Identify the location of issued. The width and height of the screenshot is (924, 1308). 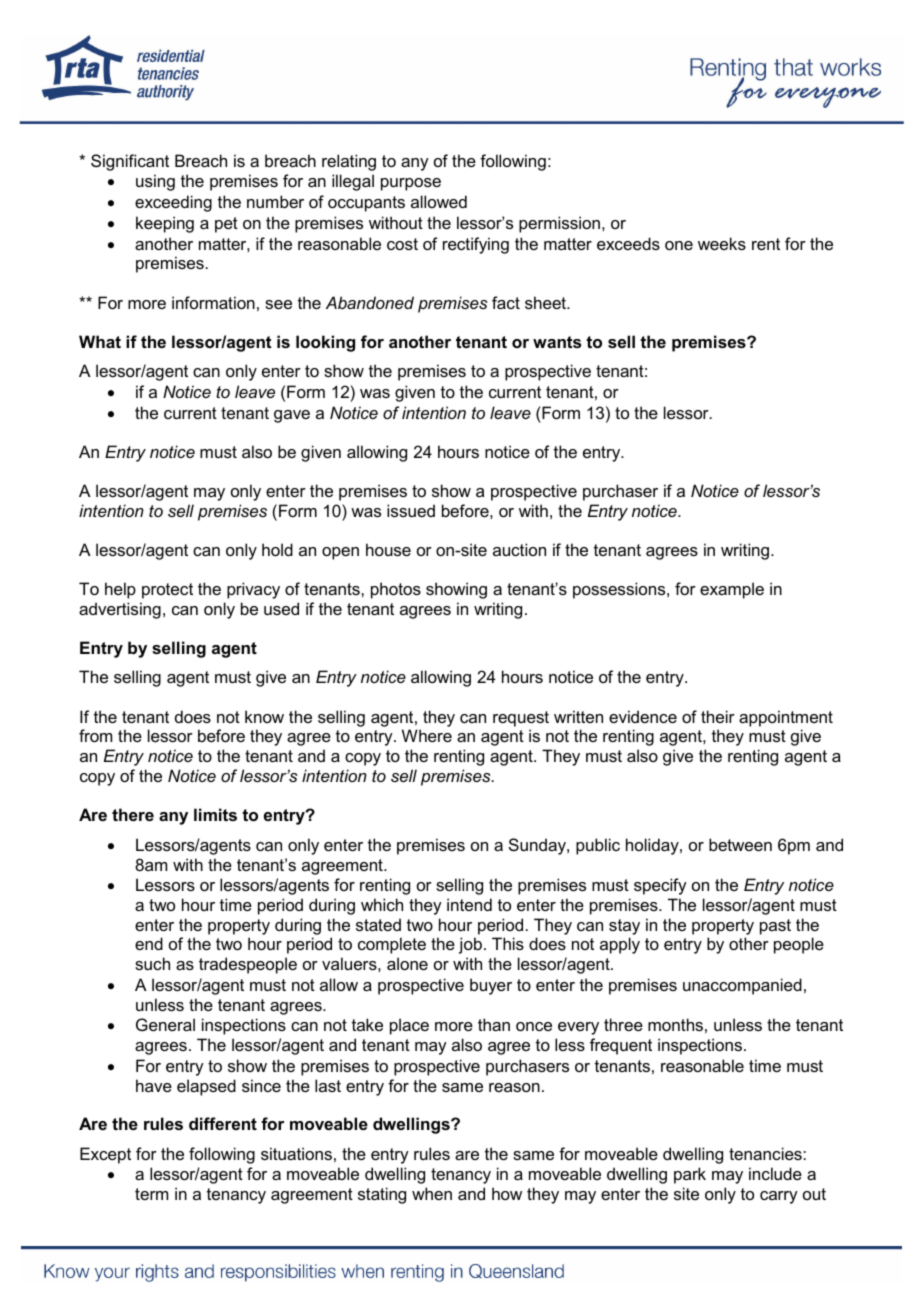
(411, 510).
